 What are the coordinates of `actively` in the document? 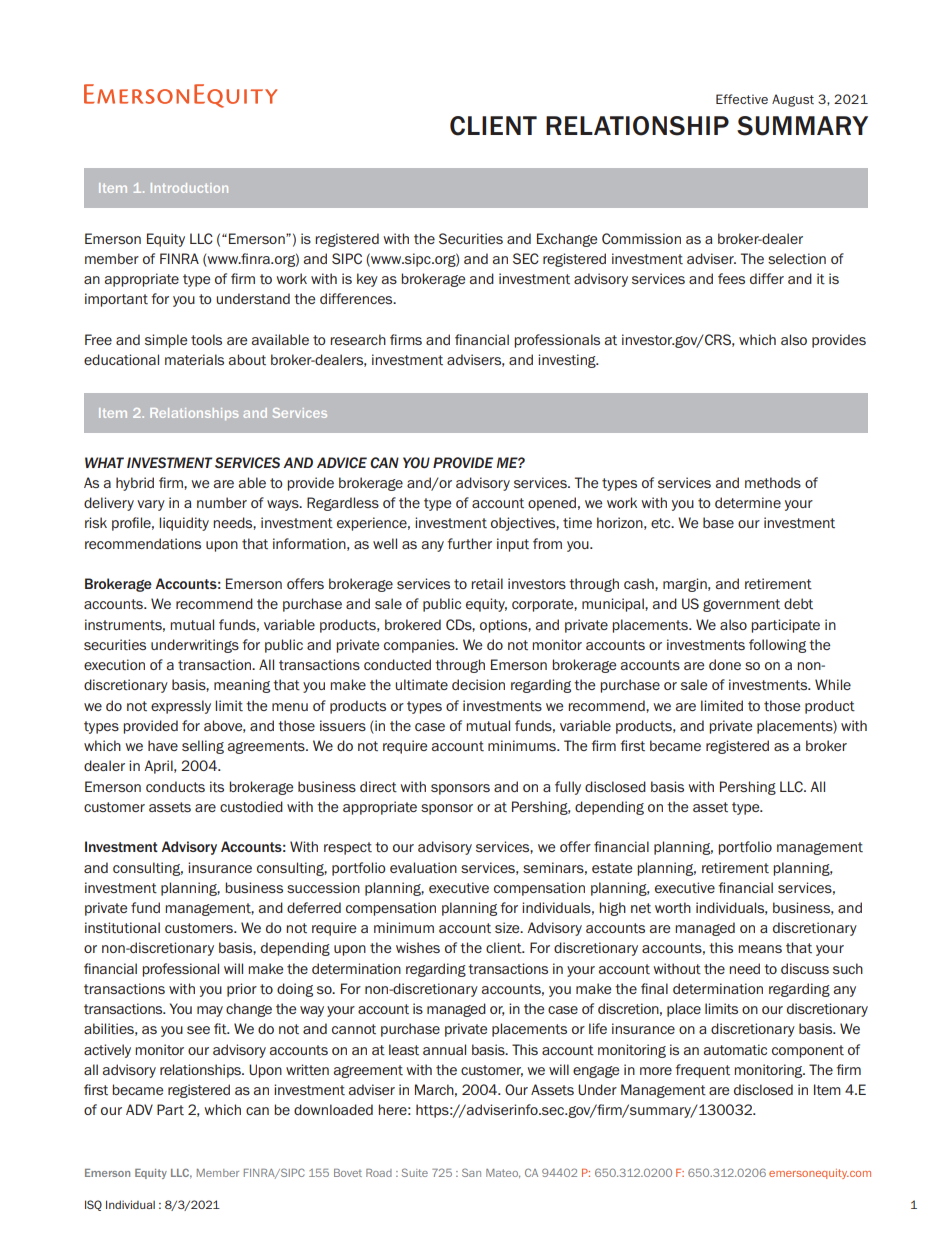 It's located at (107, 1051).
